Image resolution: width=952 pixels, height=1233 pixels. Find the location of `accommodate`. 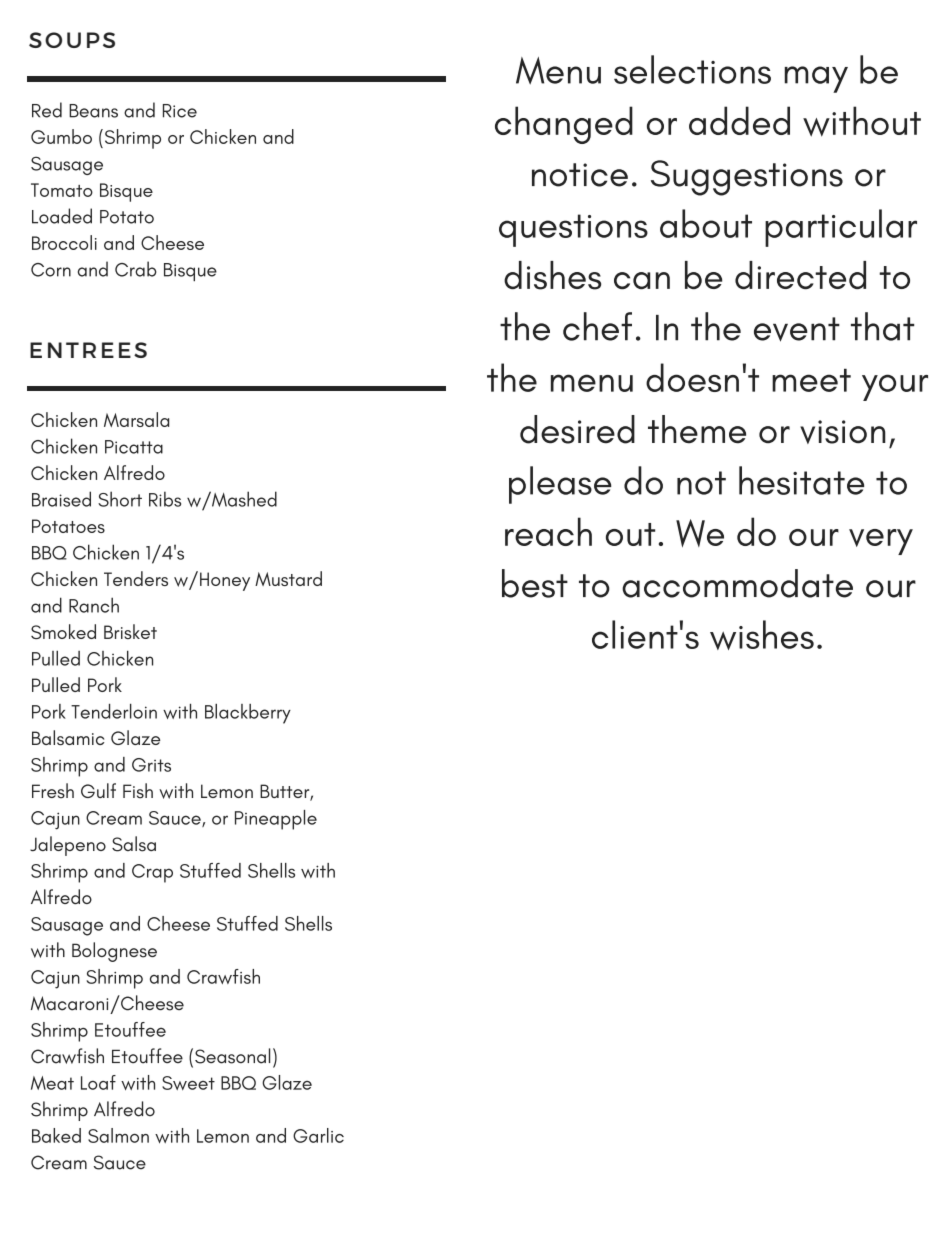

accommodate is located at coordinates (737, 583).
